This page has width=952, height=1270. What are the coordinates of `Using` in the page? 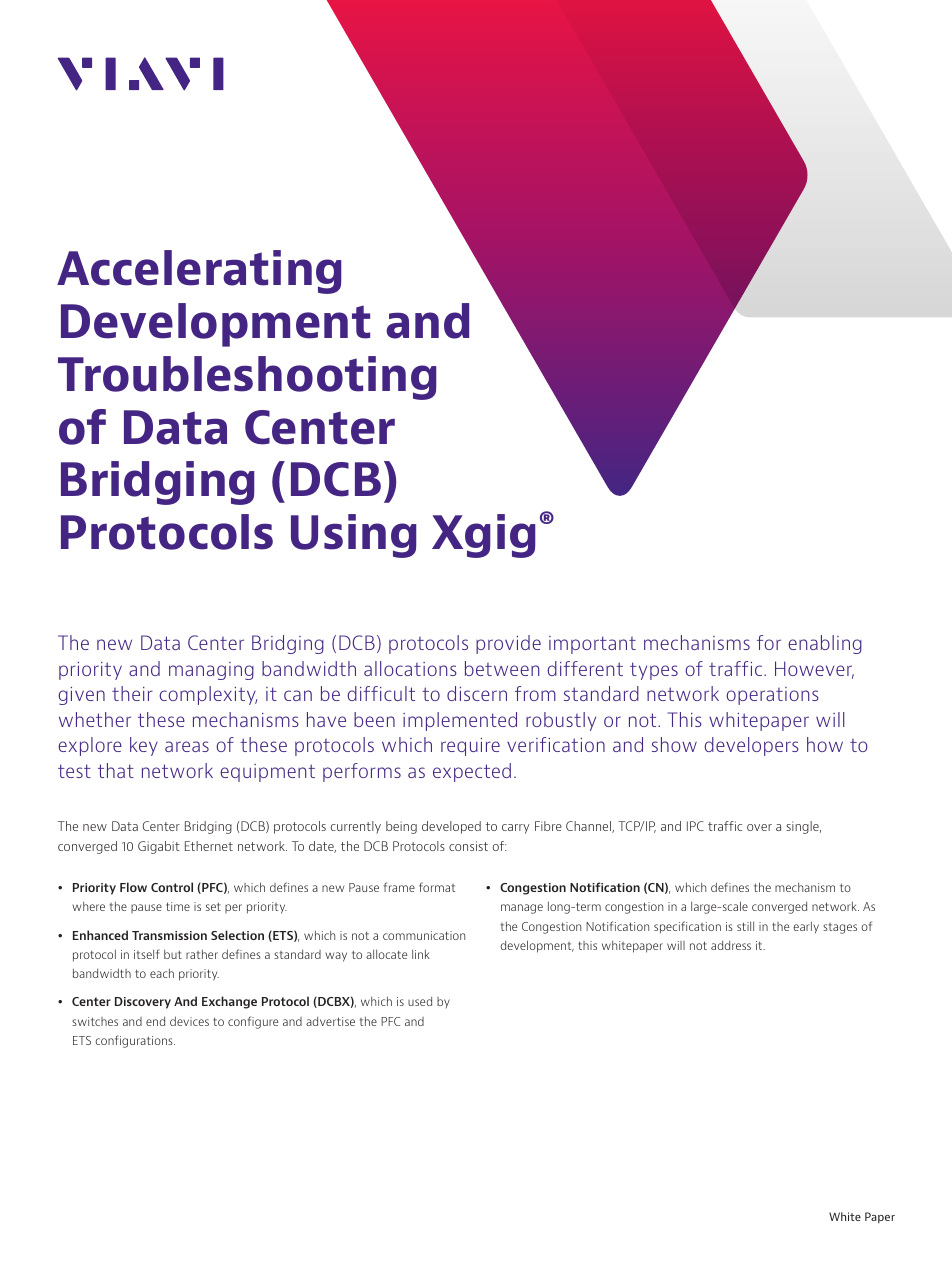 It's located at (353, 536).
